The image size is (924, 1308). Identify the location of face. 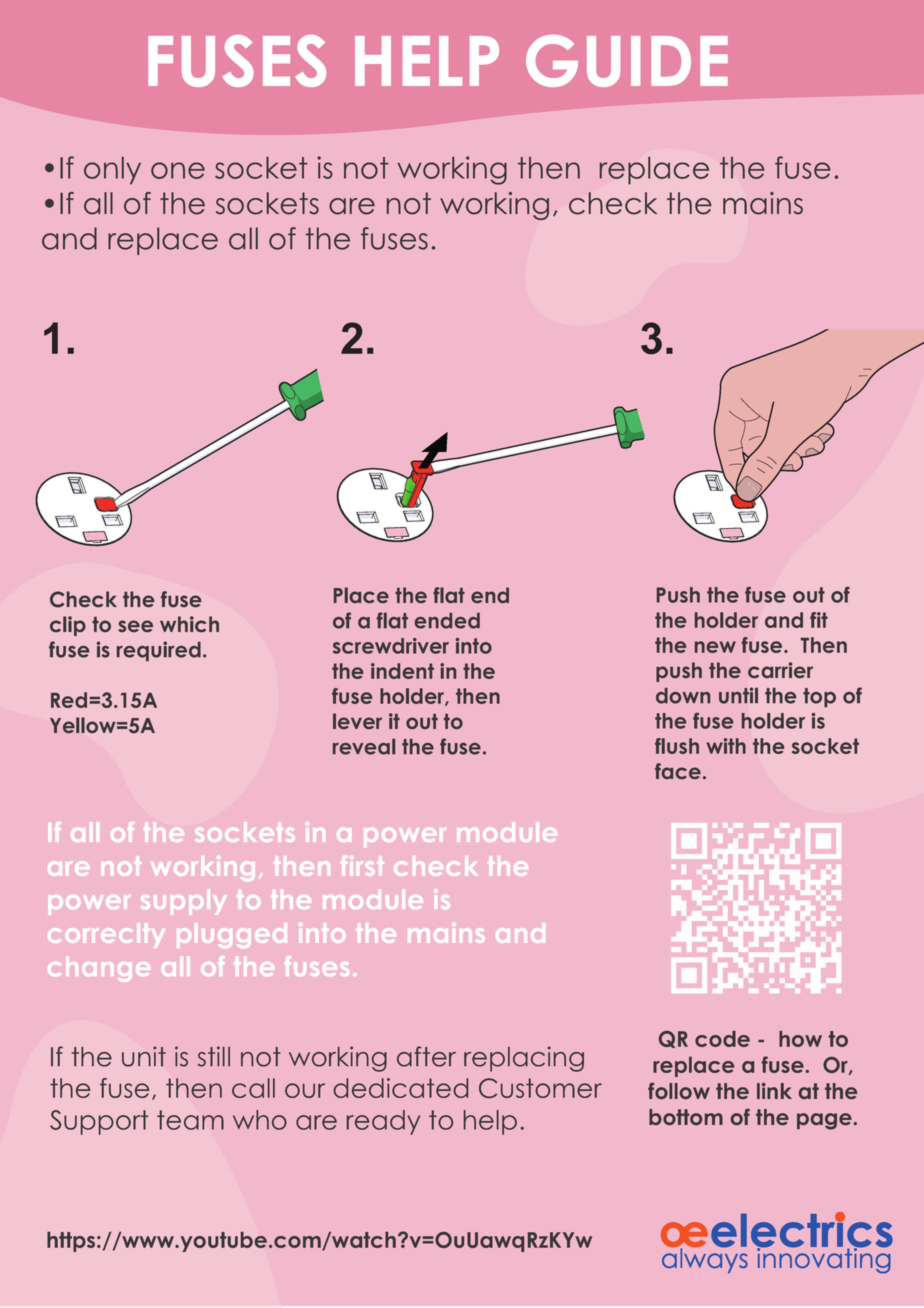
(678, 771).
